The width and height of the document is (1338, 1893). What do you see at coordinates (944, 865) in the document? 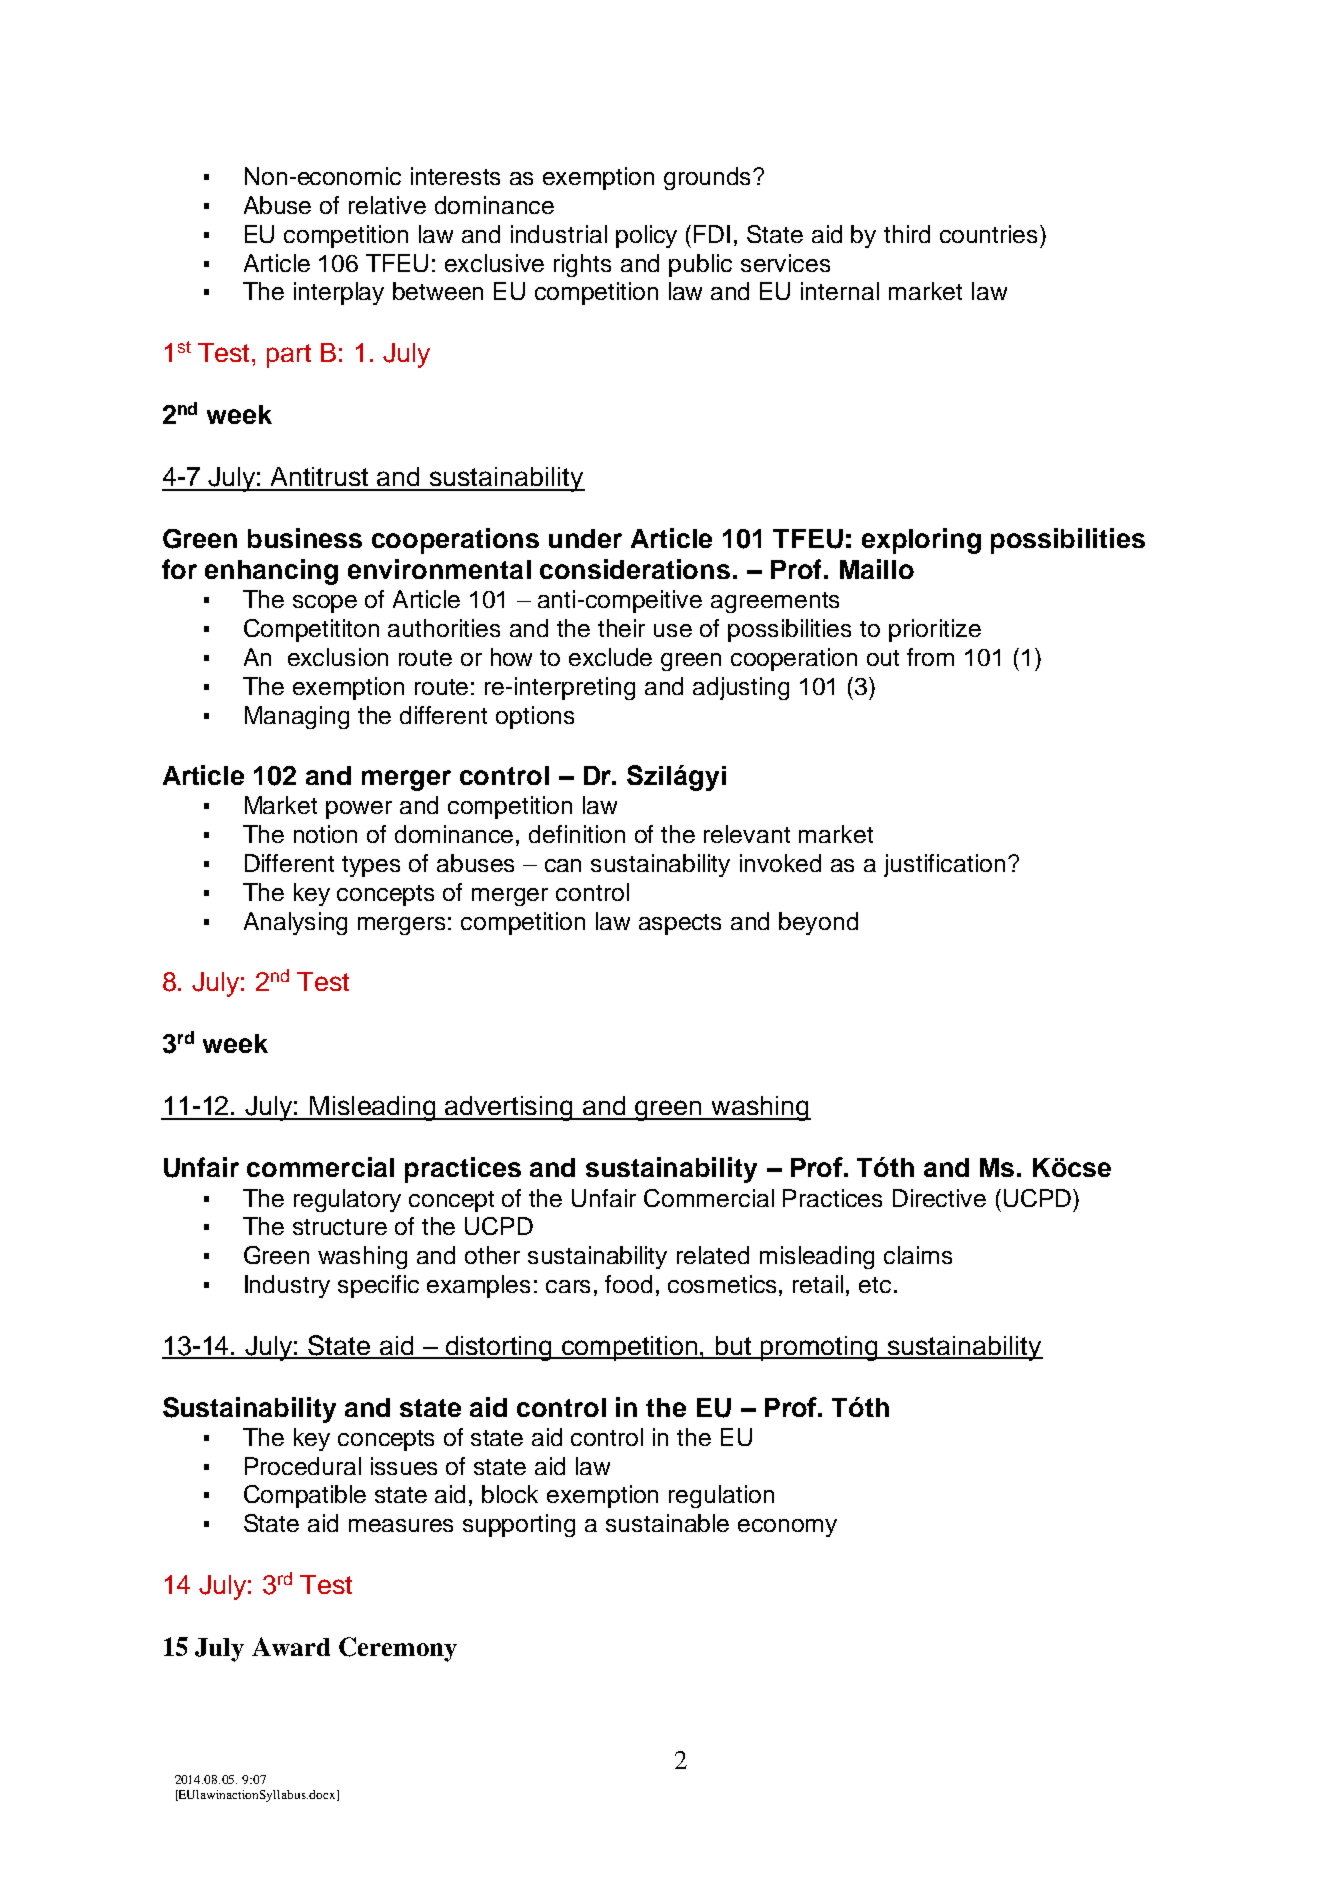
I see `justification` at bounding box center [944, 865].
